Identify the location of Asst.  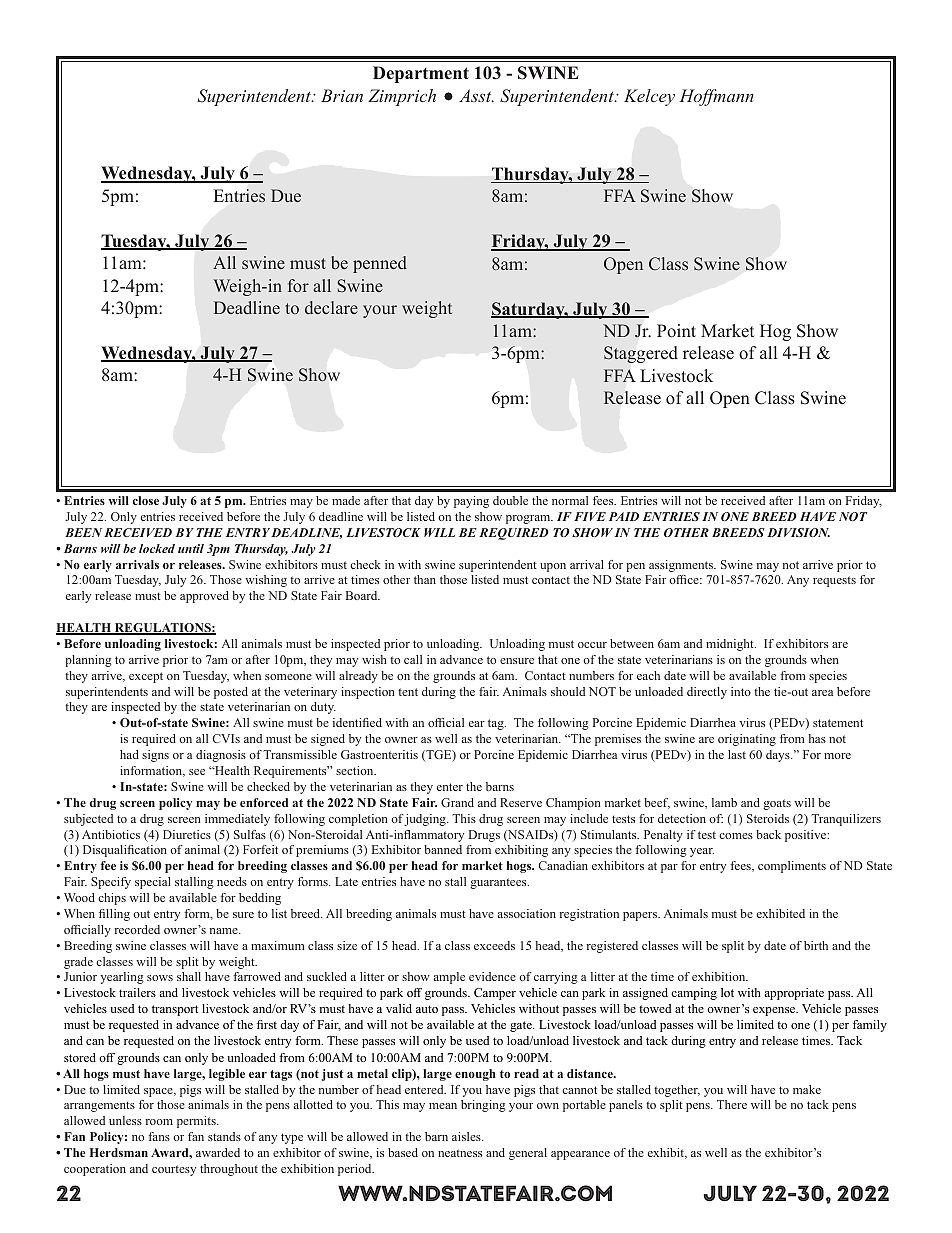
(476, 95).
